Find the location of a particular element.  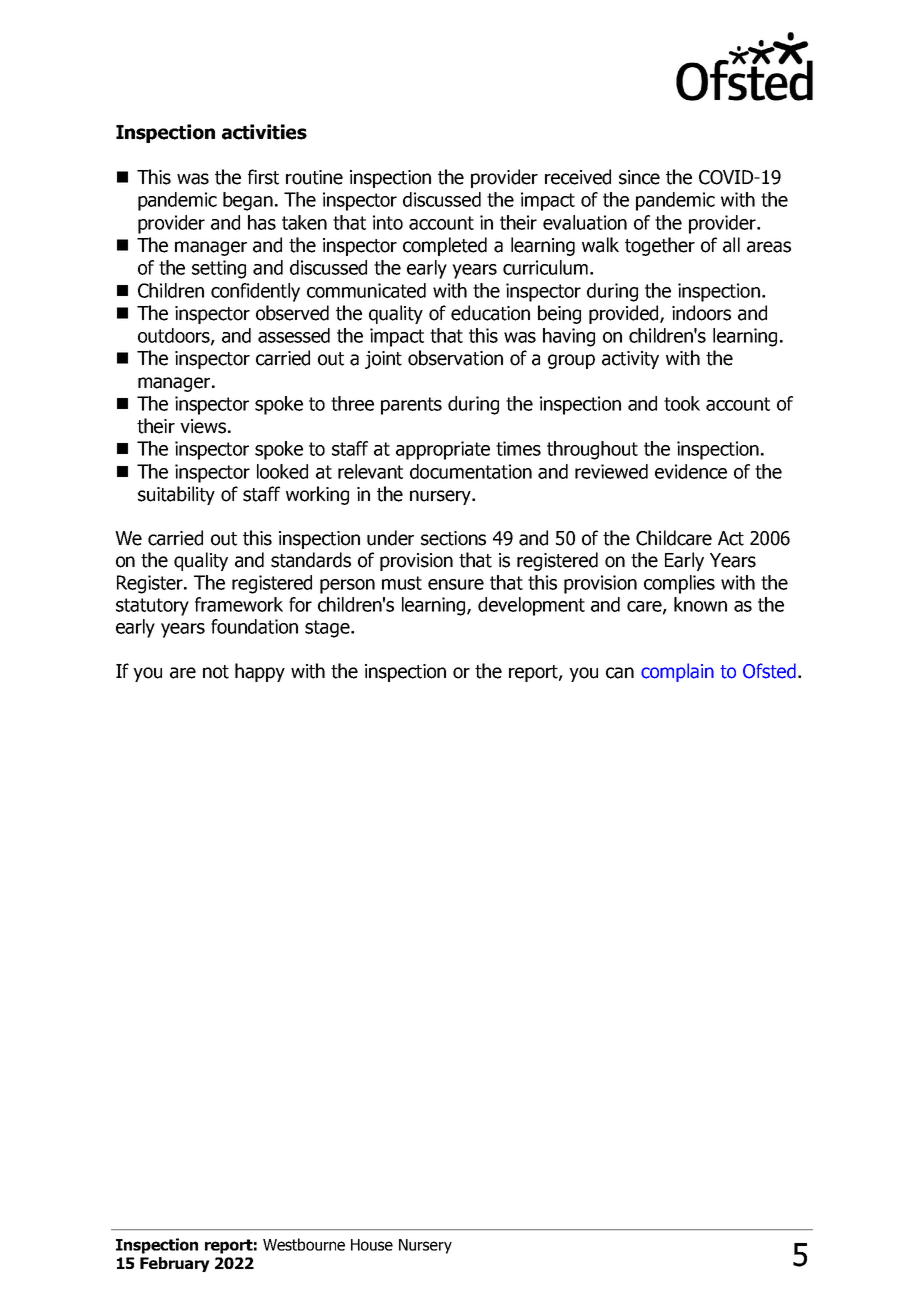

sections is located at coordinates (453, 538).
